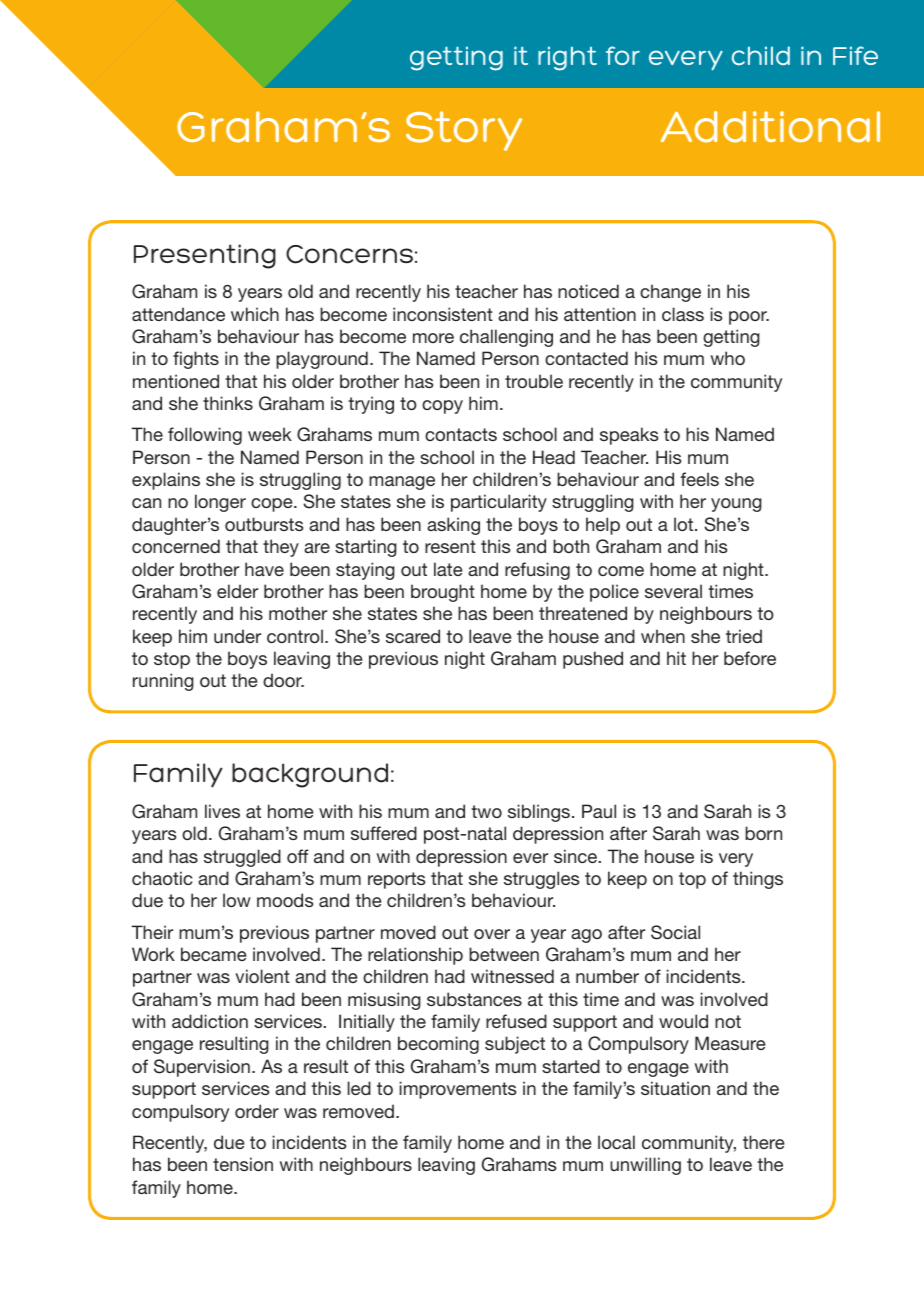  Describe the element at coordinates (744, 636) in the page. I see `tried` at that location.
